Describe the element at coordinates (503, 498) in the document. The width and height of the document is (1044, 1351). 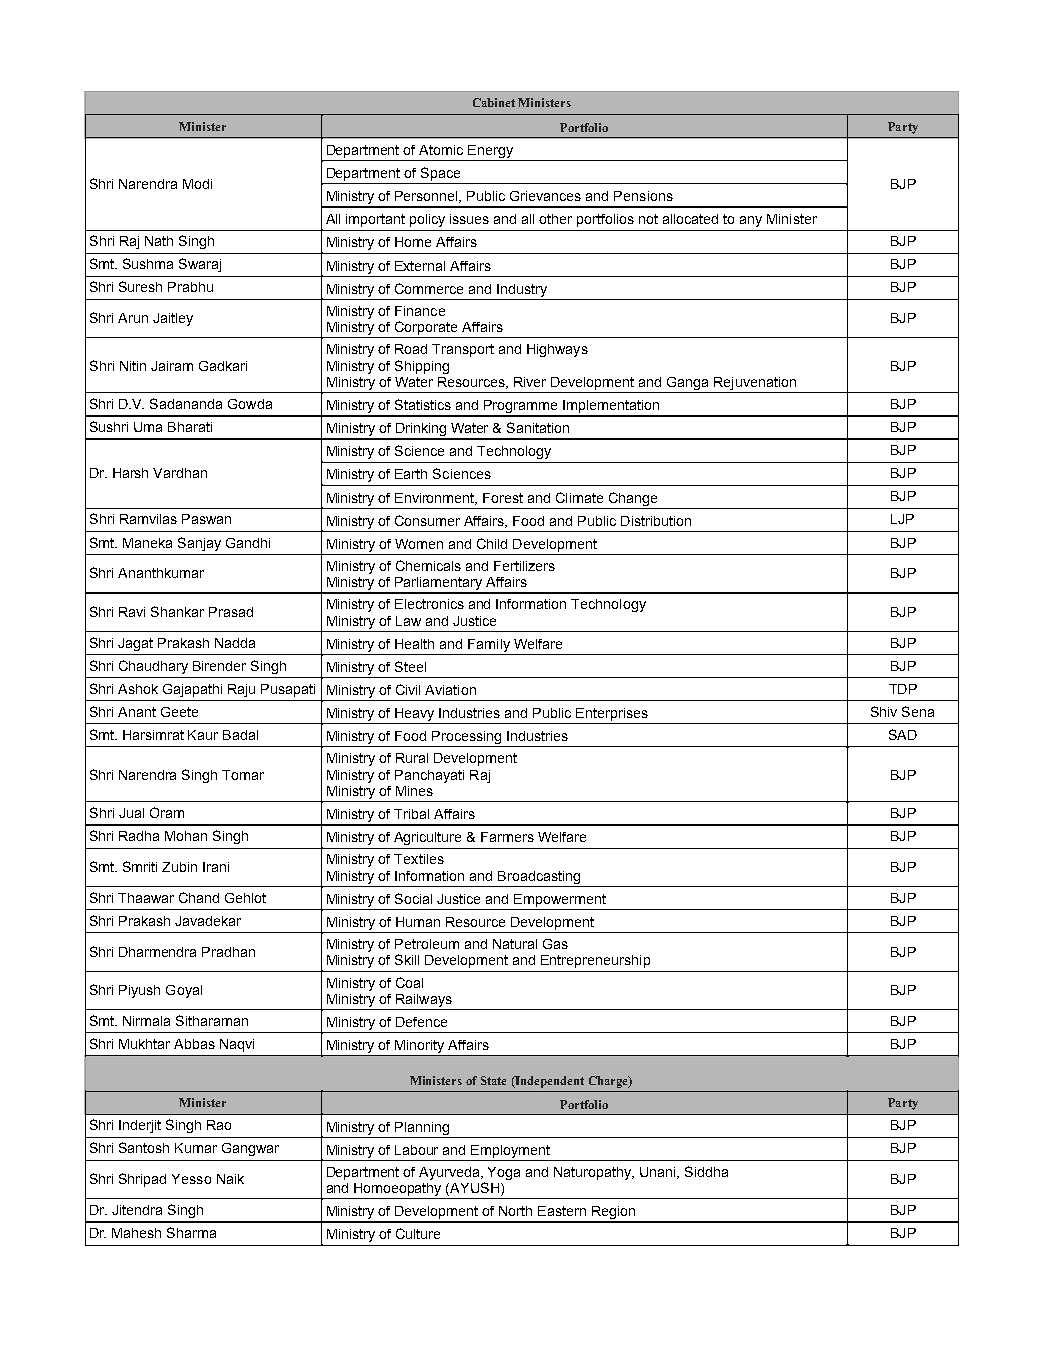
I see `Forest` at that location.
